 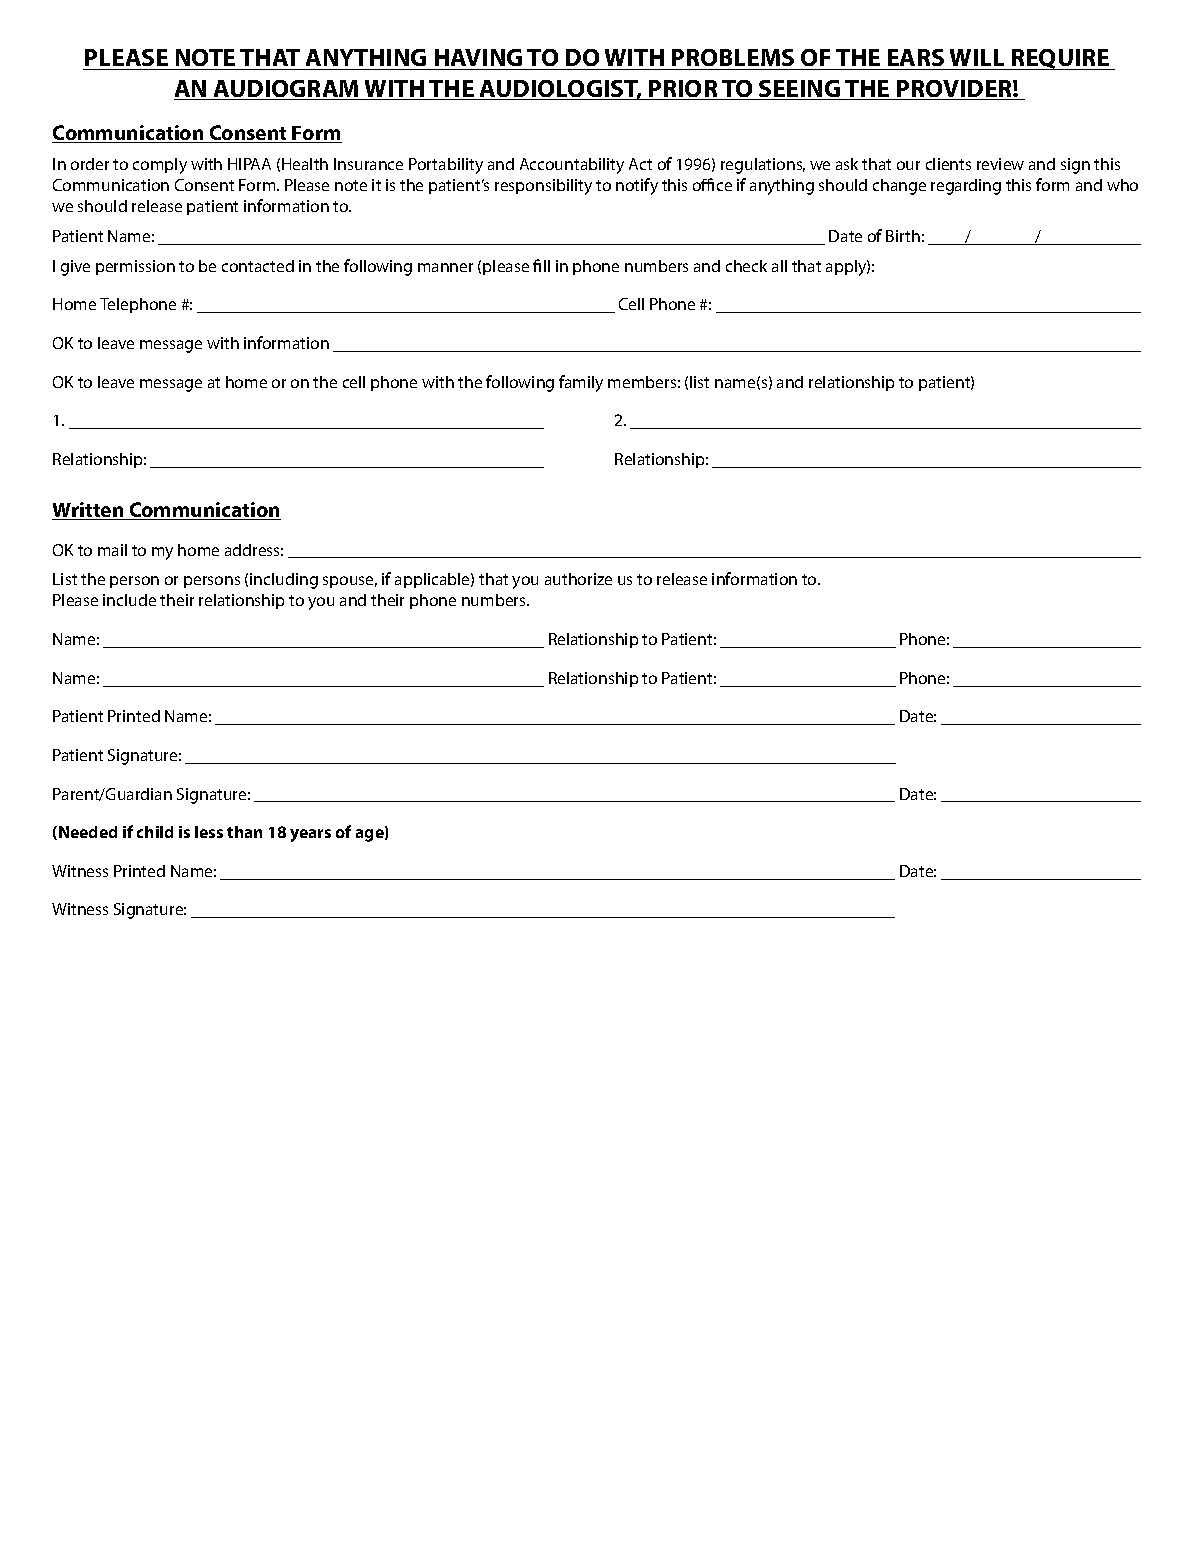 What do you see at coordinates (977, 57) in the document?
I see `WILL` at bounding box center [977, 57].
